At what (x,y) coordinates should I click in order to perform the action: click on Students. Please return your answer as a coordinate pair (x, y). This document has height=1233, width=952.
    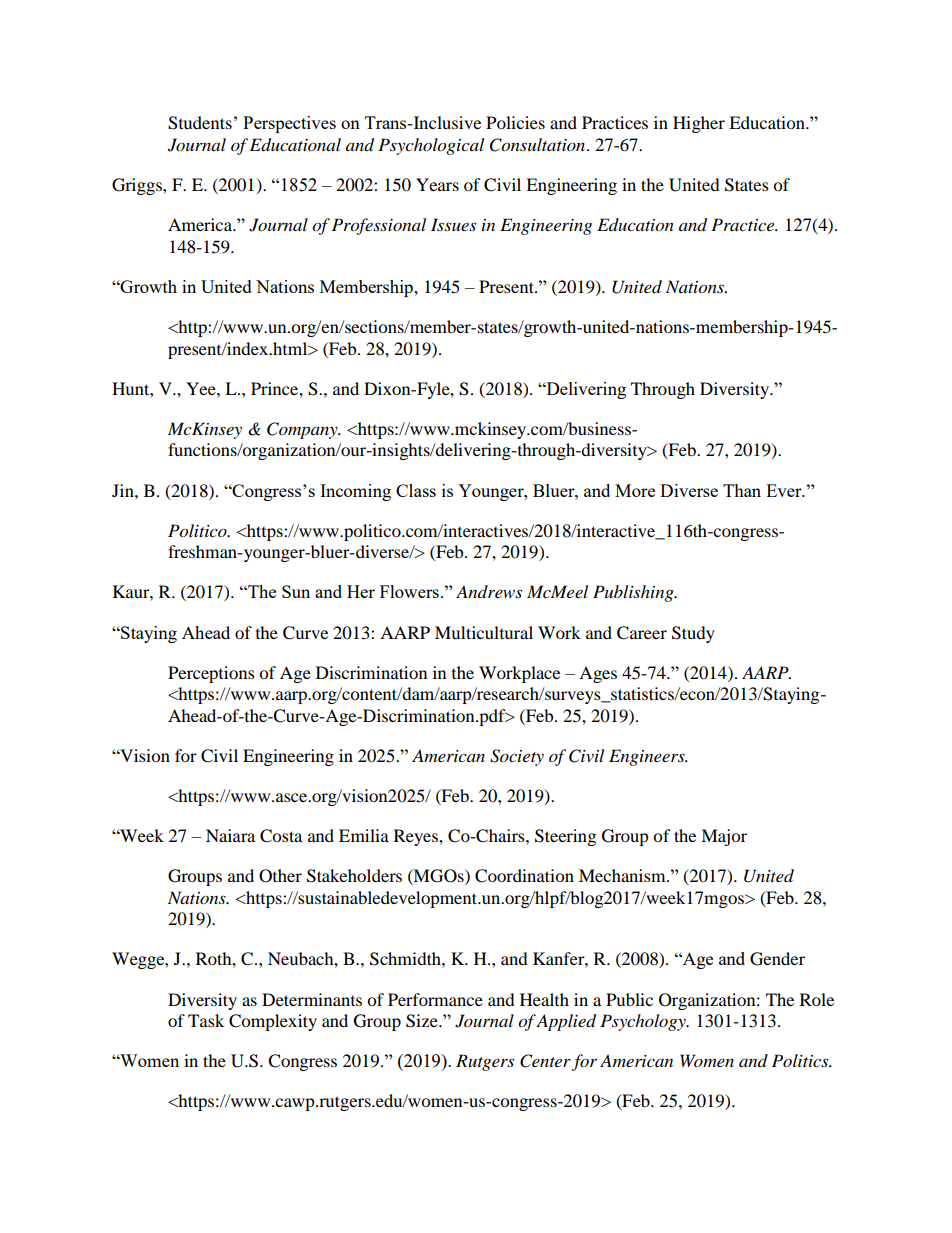
    Looking at the image, I should click on (200, 123).
